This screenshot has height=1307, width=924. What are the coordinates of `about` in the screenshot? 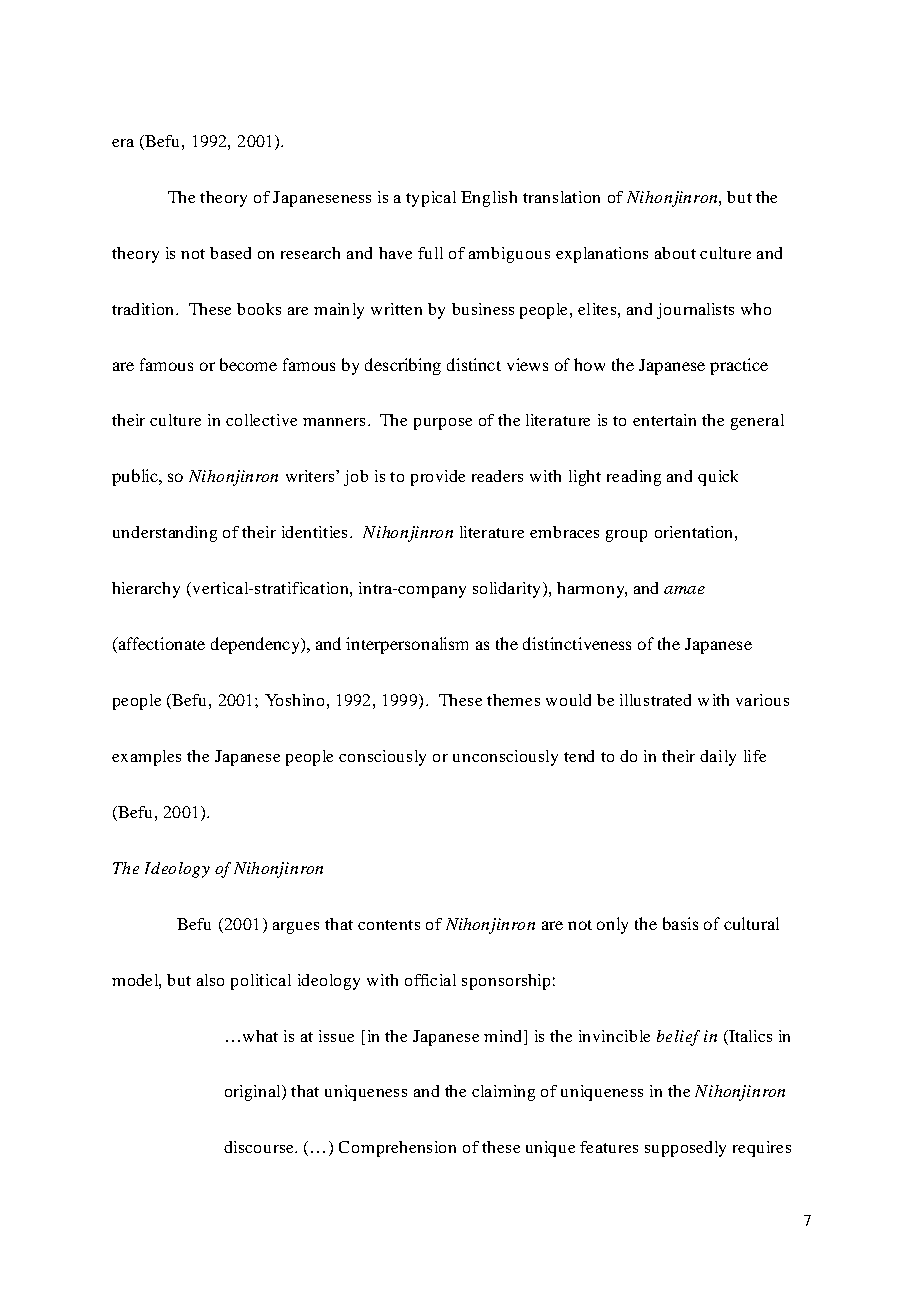 It's located at (675, 253).
